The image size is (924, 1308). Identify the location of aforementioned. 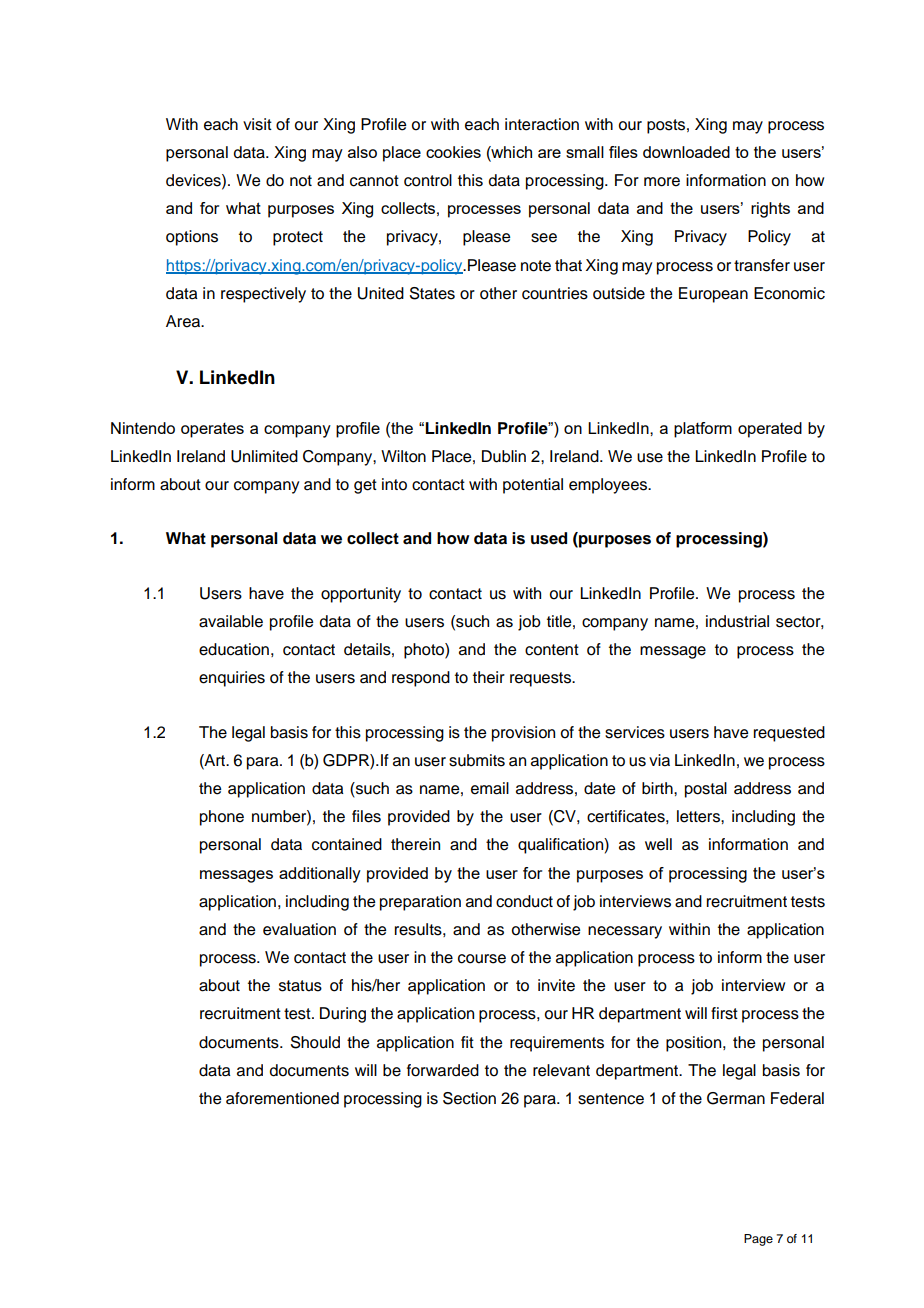
(282, 1098).
